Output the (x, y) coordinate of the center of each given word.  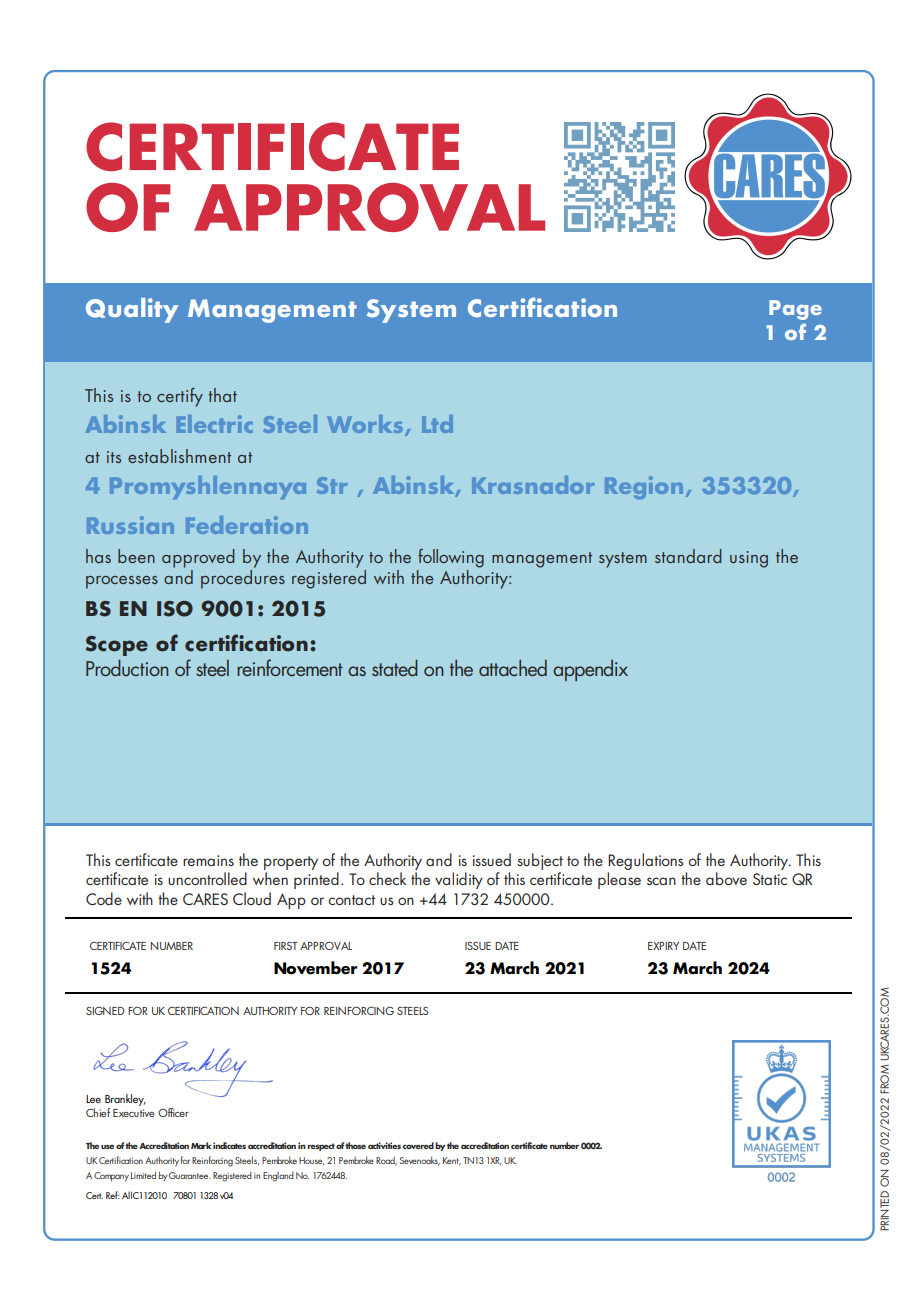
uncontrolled (207, 878)
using (749, 559)
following (451, 558)
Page (795, 310)
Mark (201, 1145)
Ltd (437, 424)
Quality (132, 310)
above (726, 878)
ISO (175, 609)
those (355, 1145)
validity (459, 880)
